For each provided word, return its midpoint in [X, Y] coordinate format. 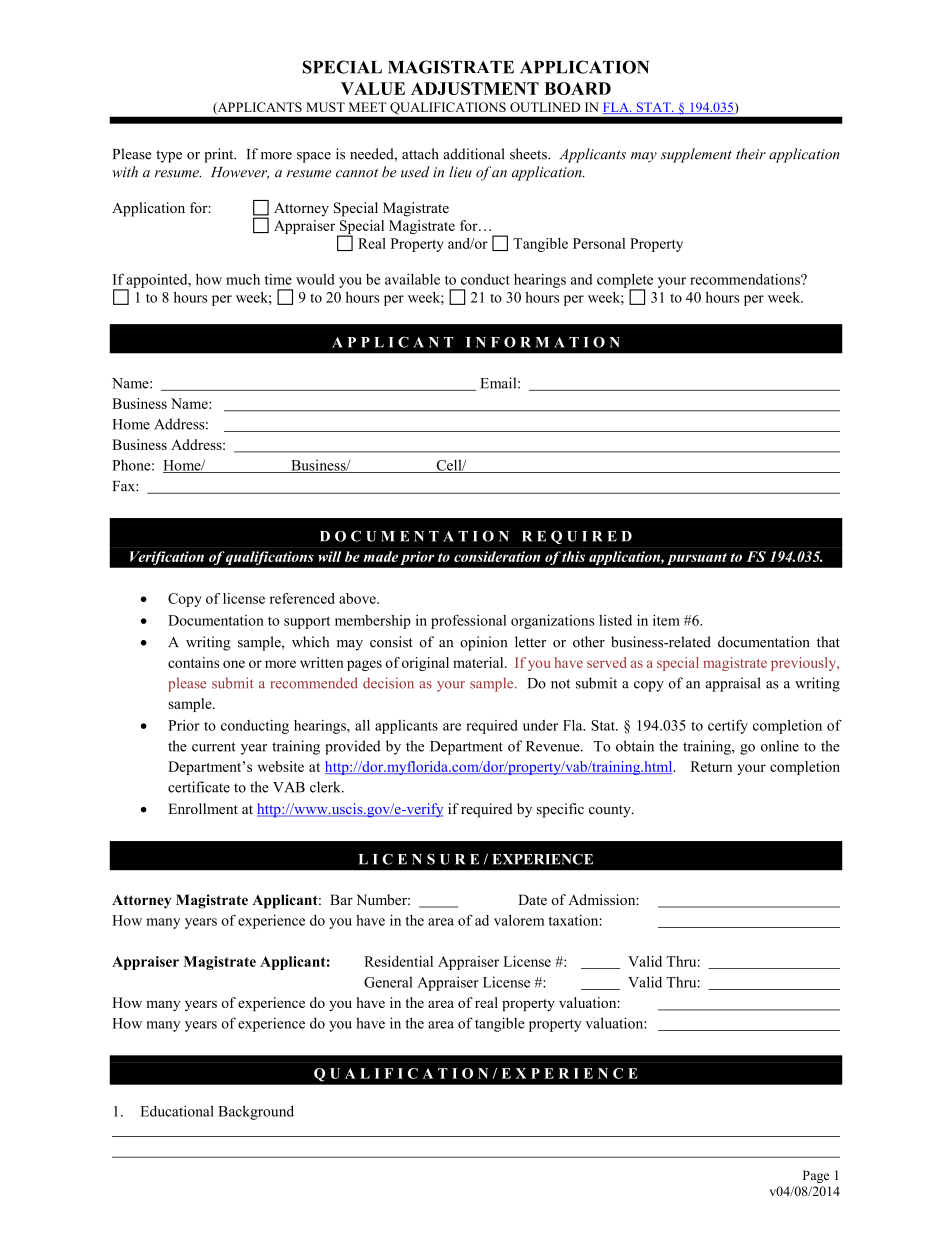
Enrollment [203, 808]
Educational [177, 1111]
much [243, 279]
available [412, 279]
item [666, 620]
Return [711, 766]
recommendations [746, 279]
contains [193, 662]
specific [560, 810]
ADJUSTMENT [475, 88]
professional [468, 621]
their [751, 154]
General [388, 982]
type [169, 156]
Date [532, 899]
